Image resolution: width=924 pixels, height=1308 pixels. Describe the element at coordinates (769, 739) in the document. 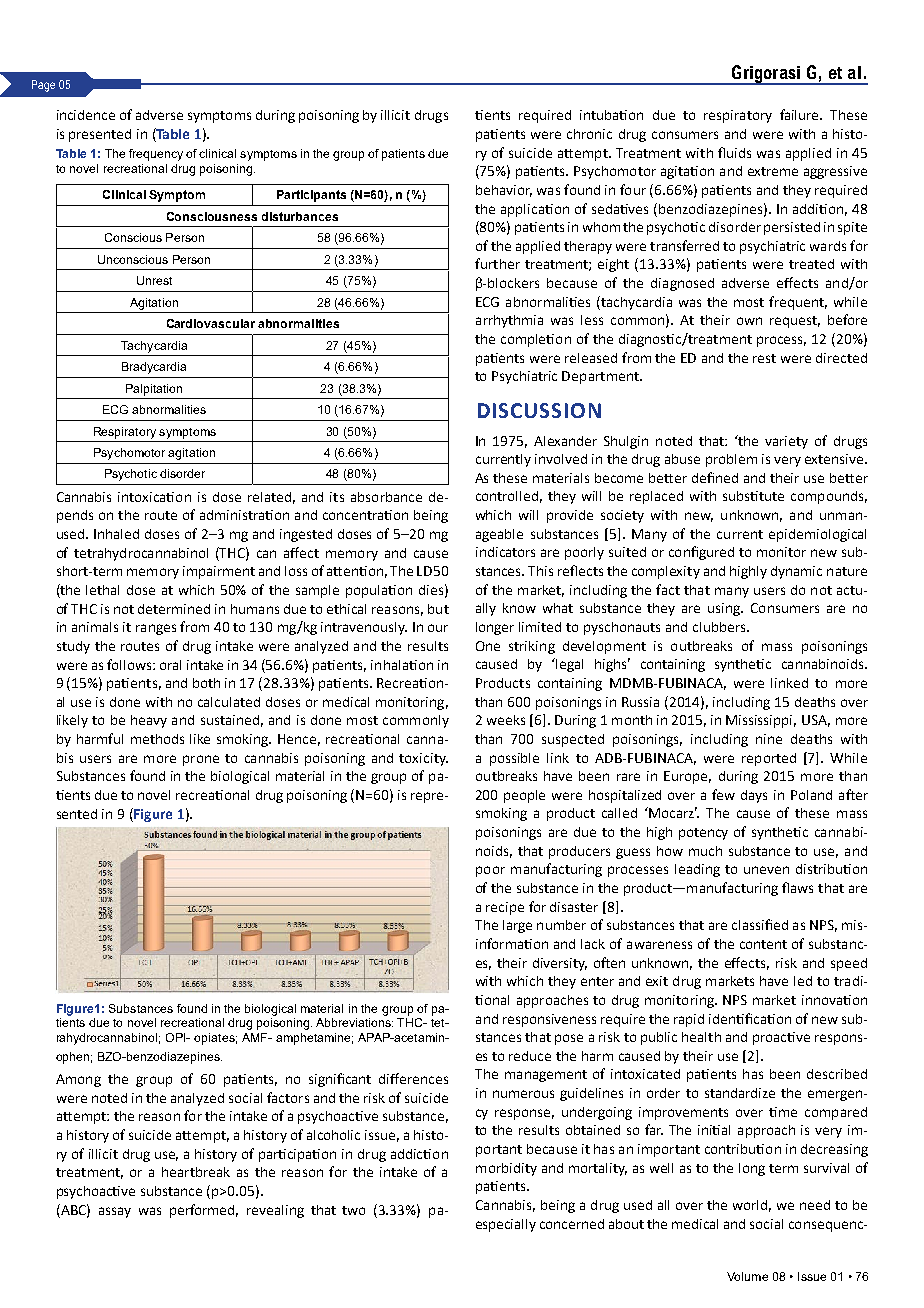

I see `nine` at that location.
